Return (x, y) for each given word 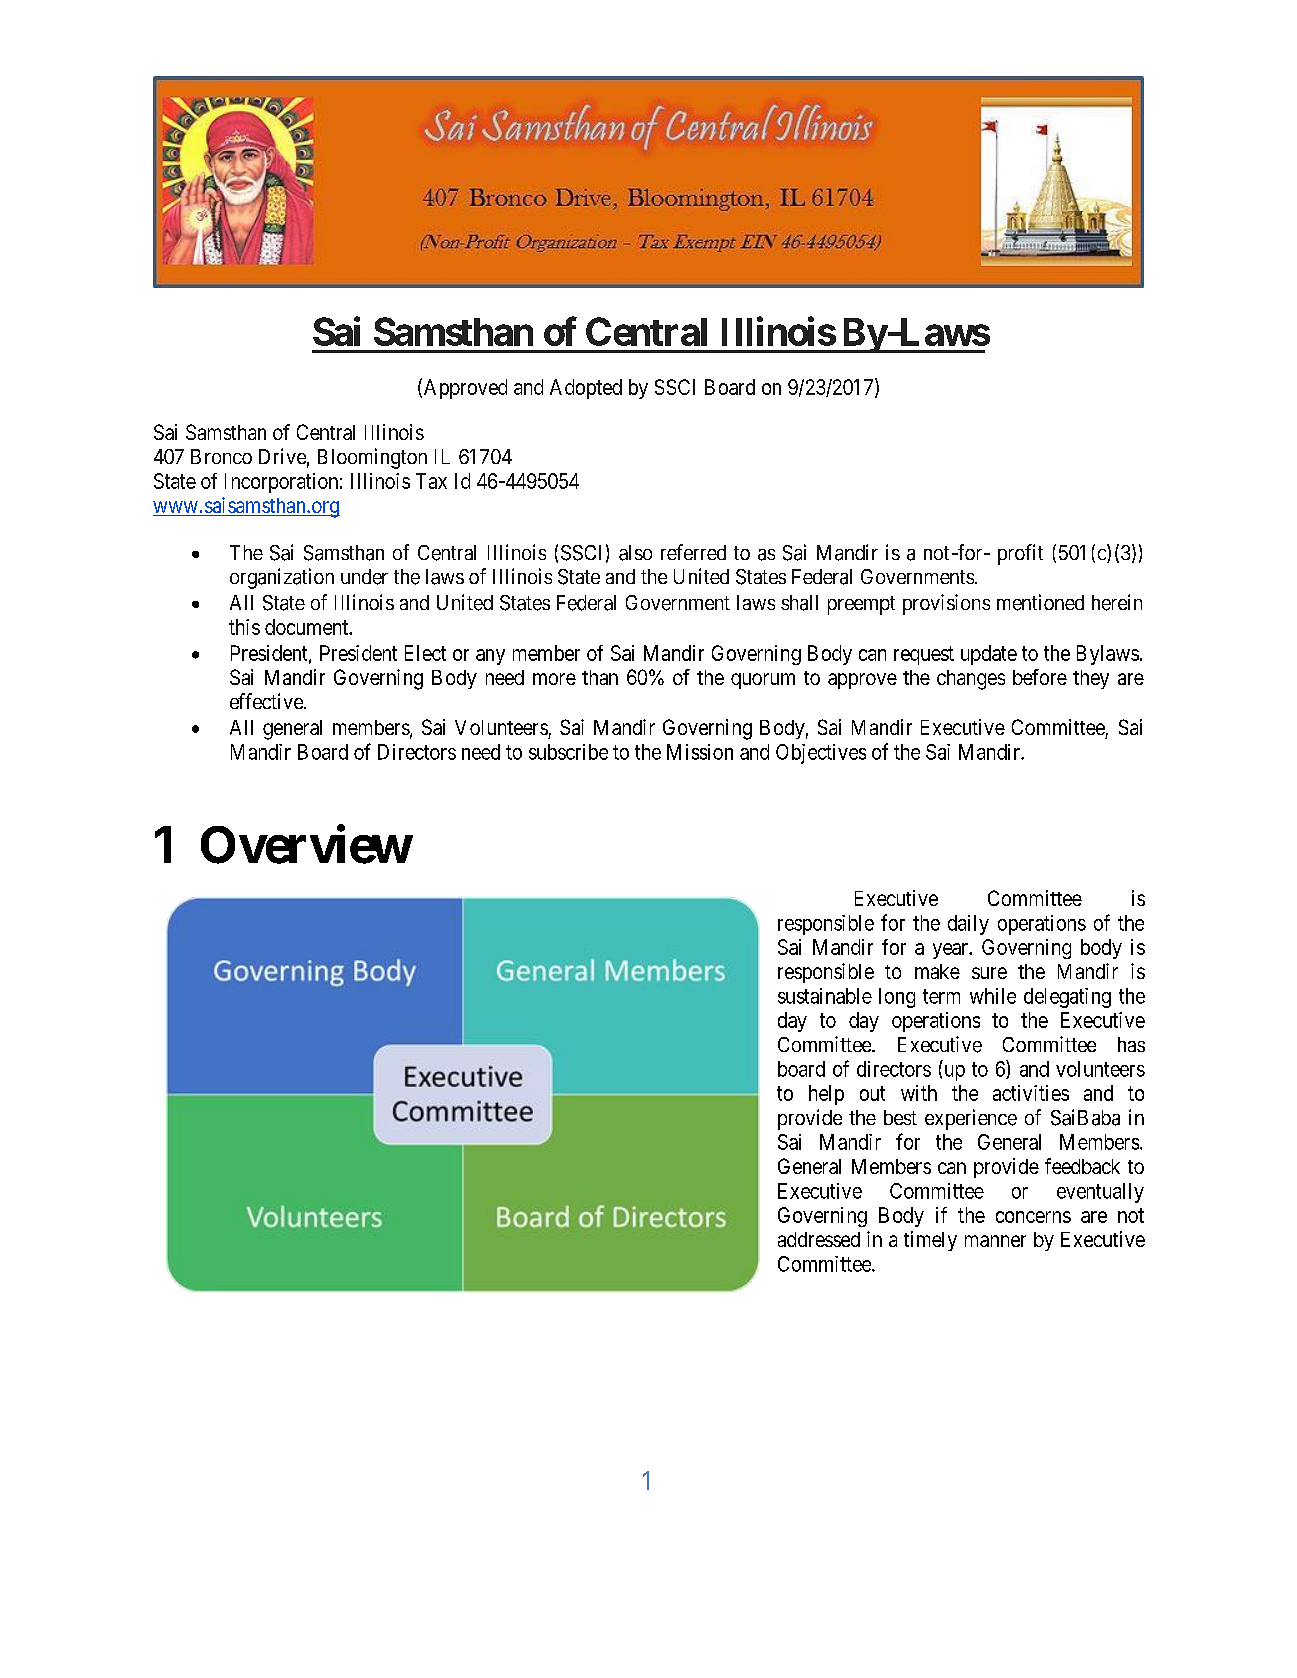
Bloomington (372, 458)
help (826, 1095)
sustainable (825, 996)
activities (1031, 1093)
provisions (946, 604)
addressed (819, 1239)
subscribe (568, 752)
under (364, 577)
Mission (700, 752)
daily (968, 925)
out (872, 1093)
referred (693, 552)
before (1040, 677)
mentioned (1040, 602)
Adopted (586, 389)
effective (267, 701)
